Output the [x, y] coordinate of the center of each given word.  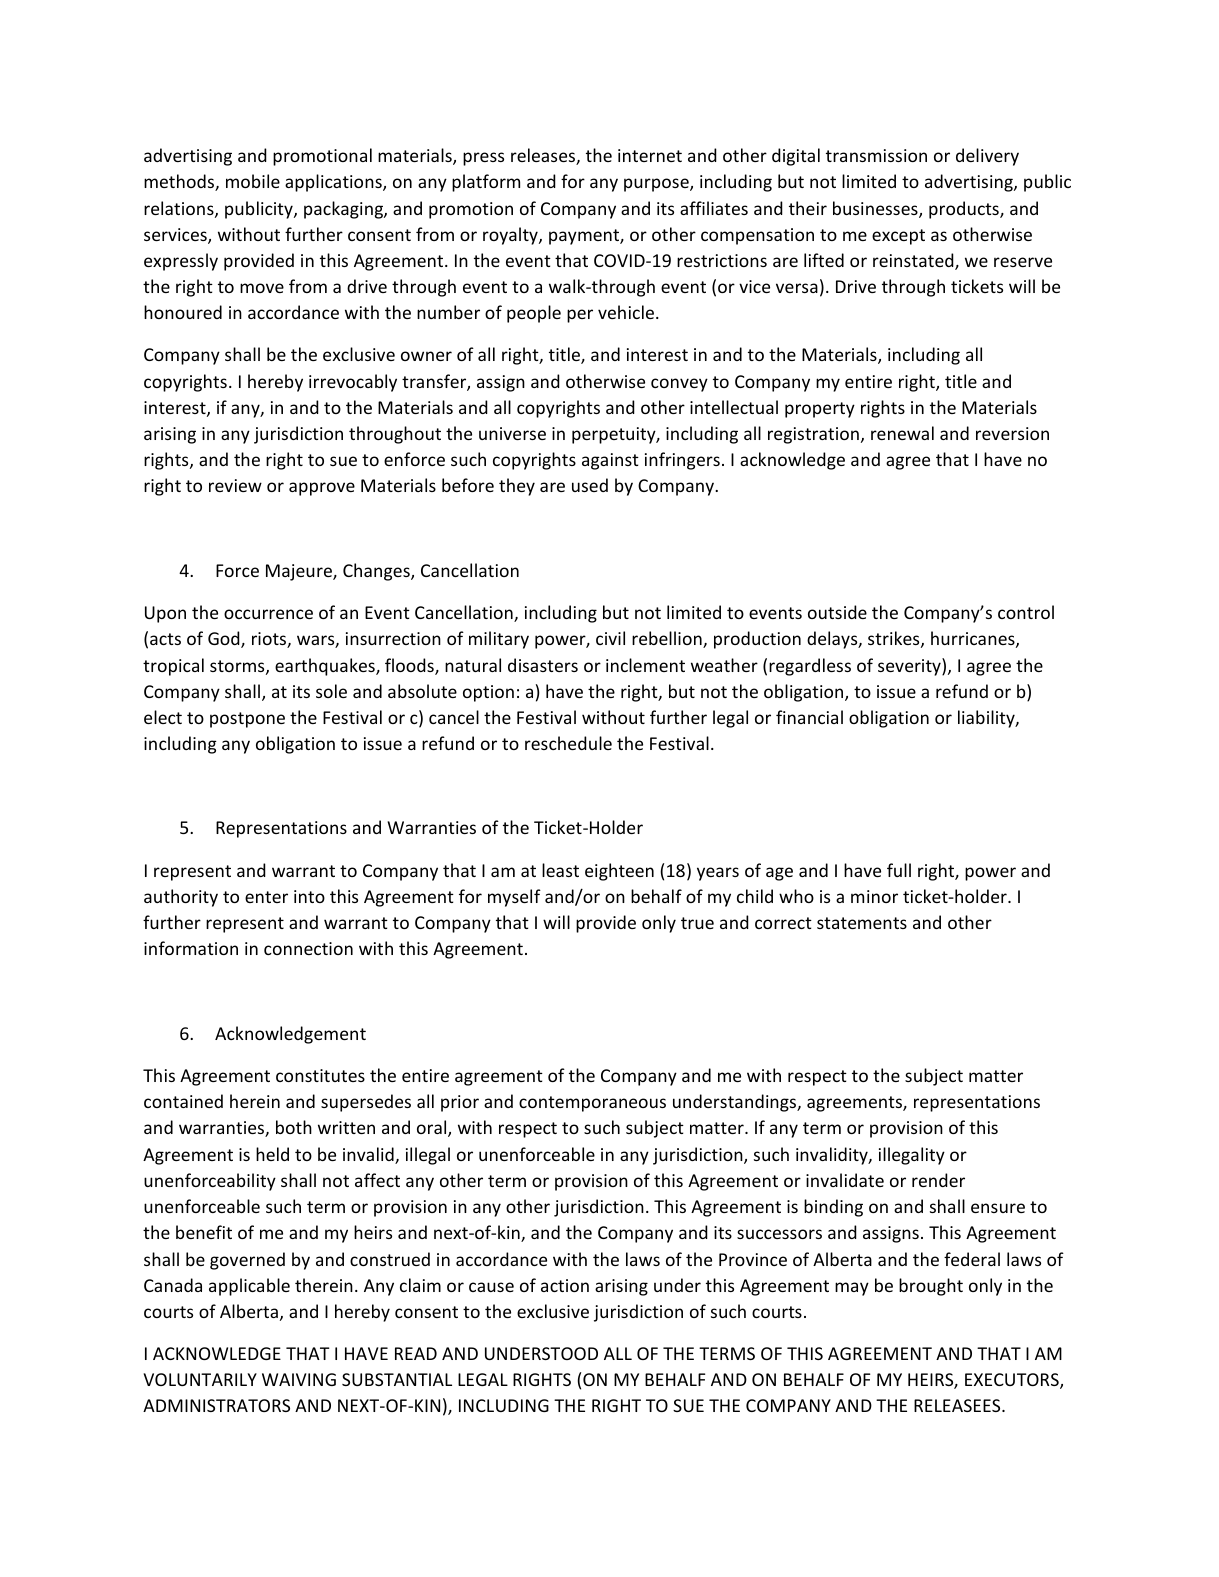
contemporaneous [592, 1104]
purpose [657, 185]
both [294, 1127]
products [965, 210]
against [610, 461]
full [899, 870]
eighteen [619, 872]
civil [610, 638]
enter [266, 897]
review [235, 485]
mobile [253, 181]
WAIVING [299, 1379]
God [225, 639]
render [938, 1180]
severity [910, 667]
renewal [902, 433]
